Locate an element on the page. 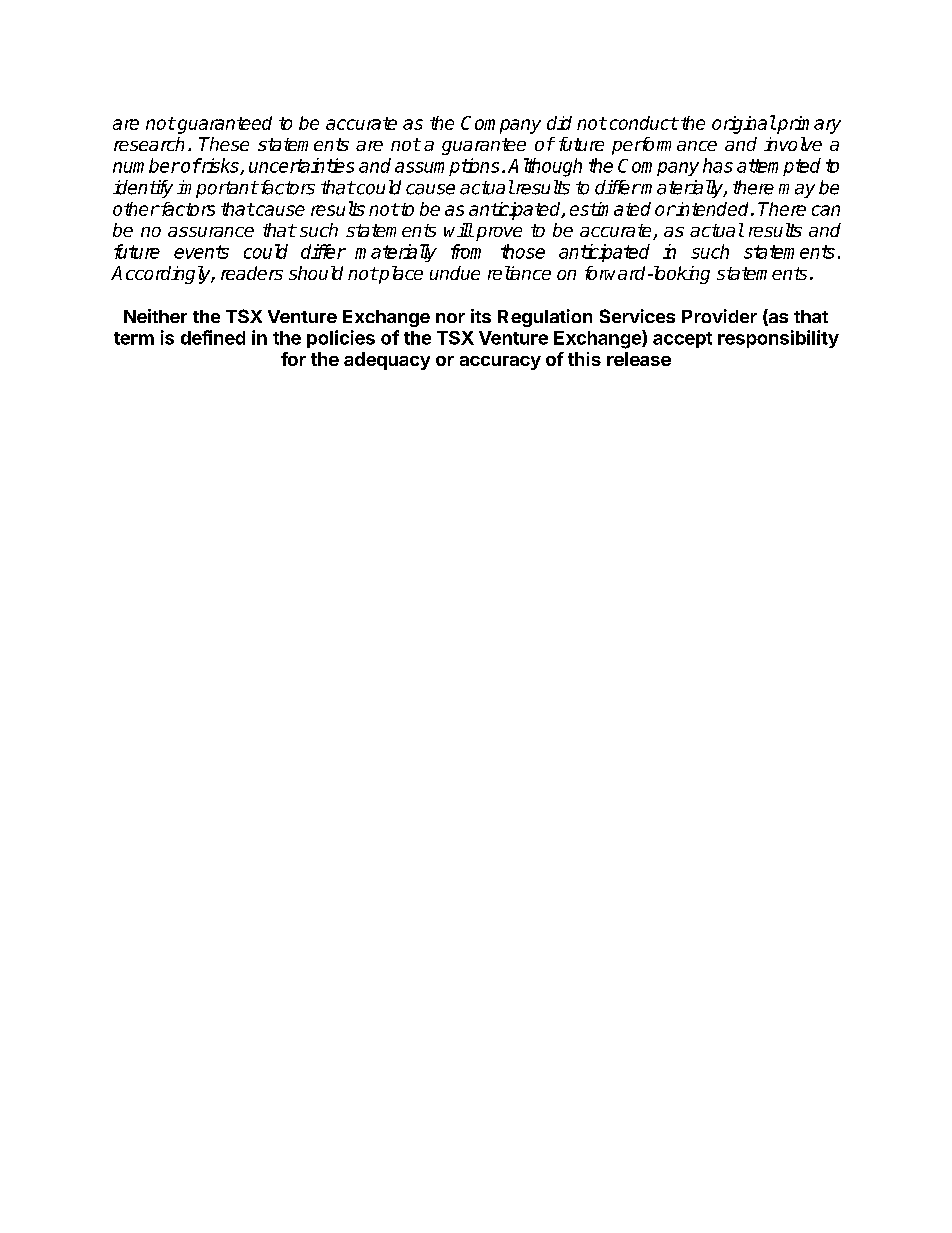 The image size is (952, 1233). These is located at coordinates (224, 144).
